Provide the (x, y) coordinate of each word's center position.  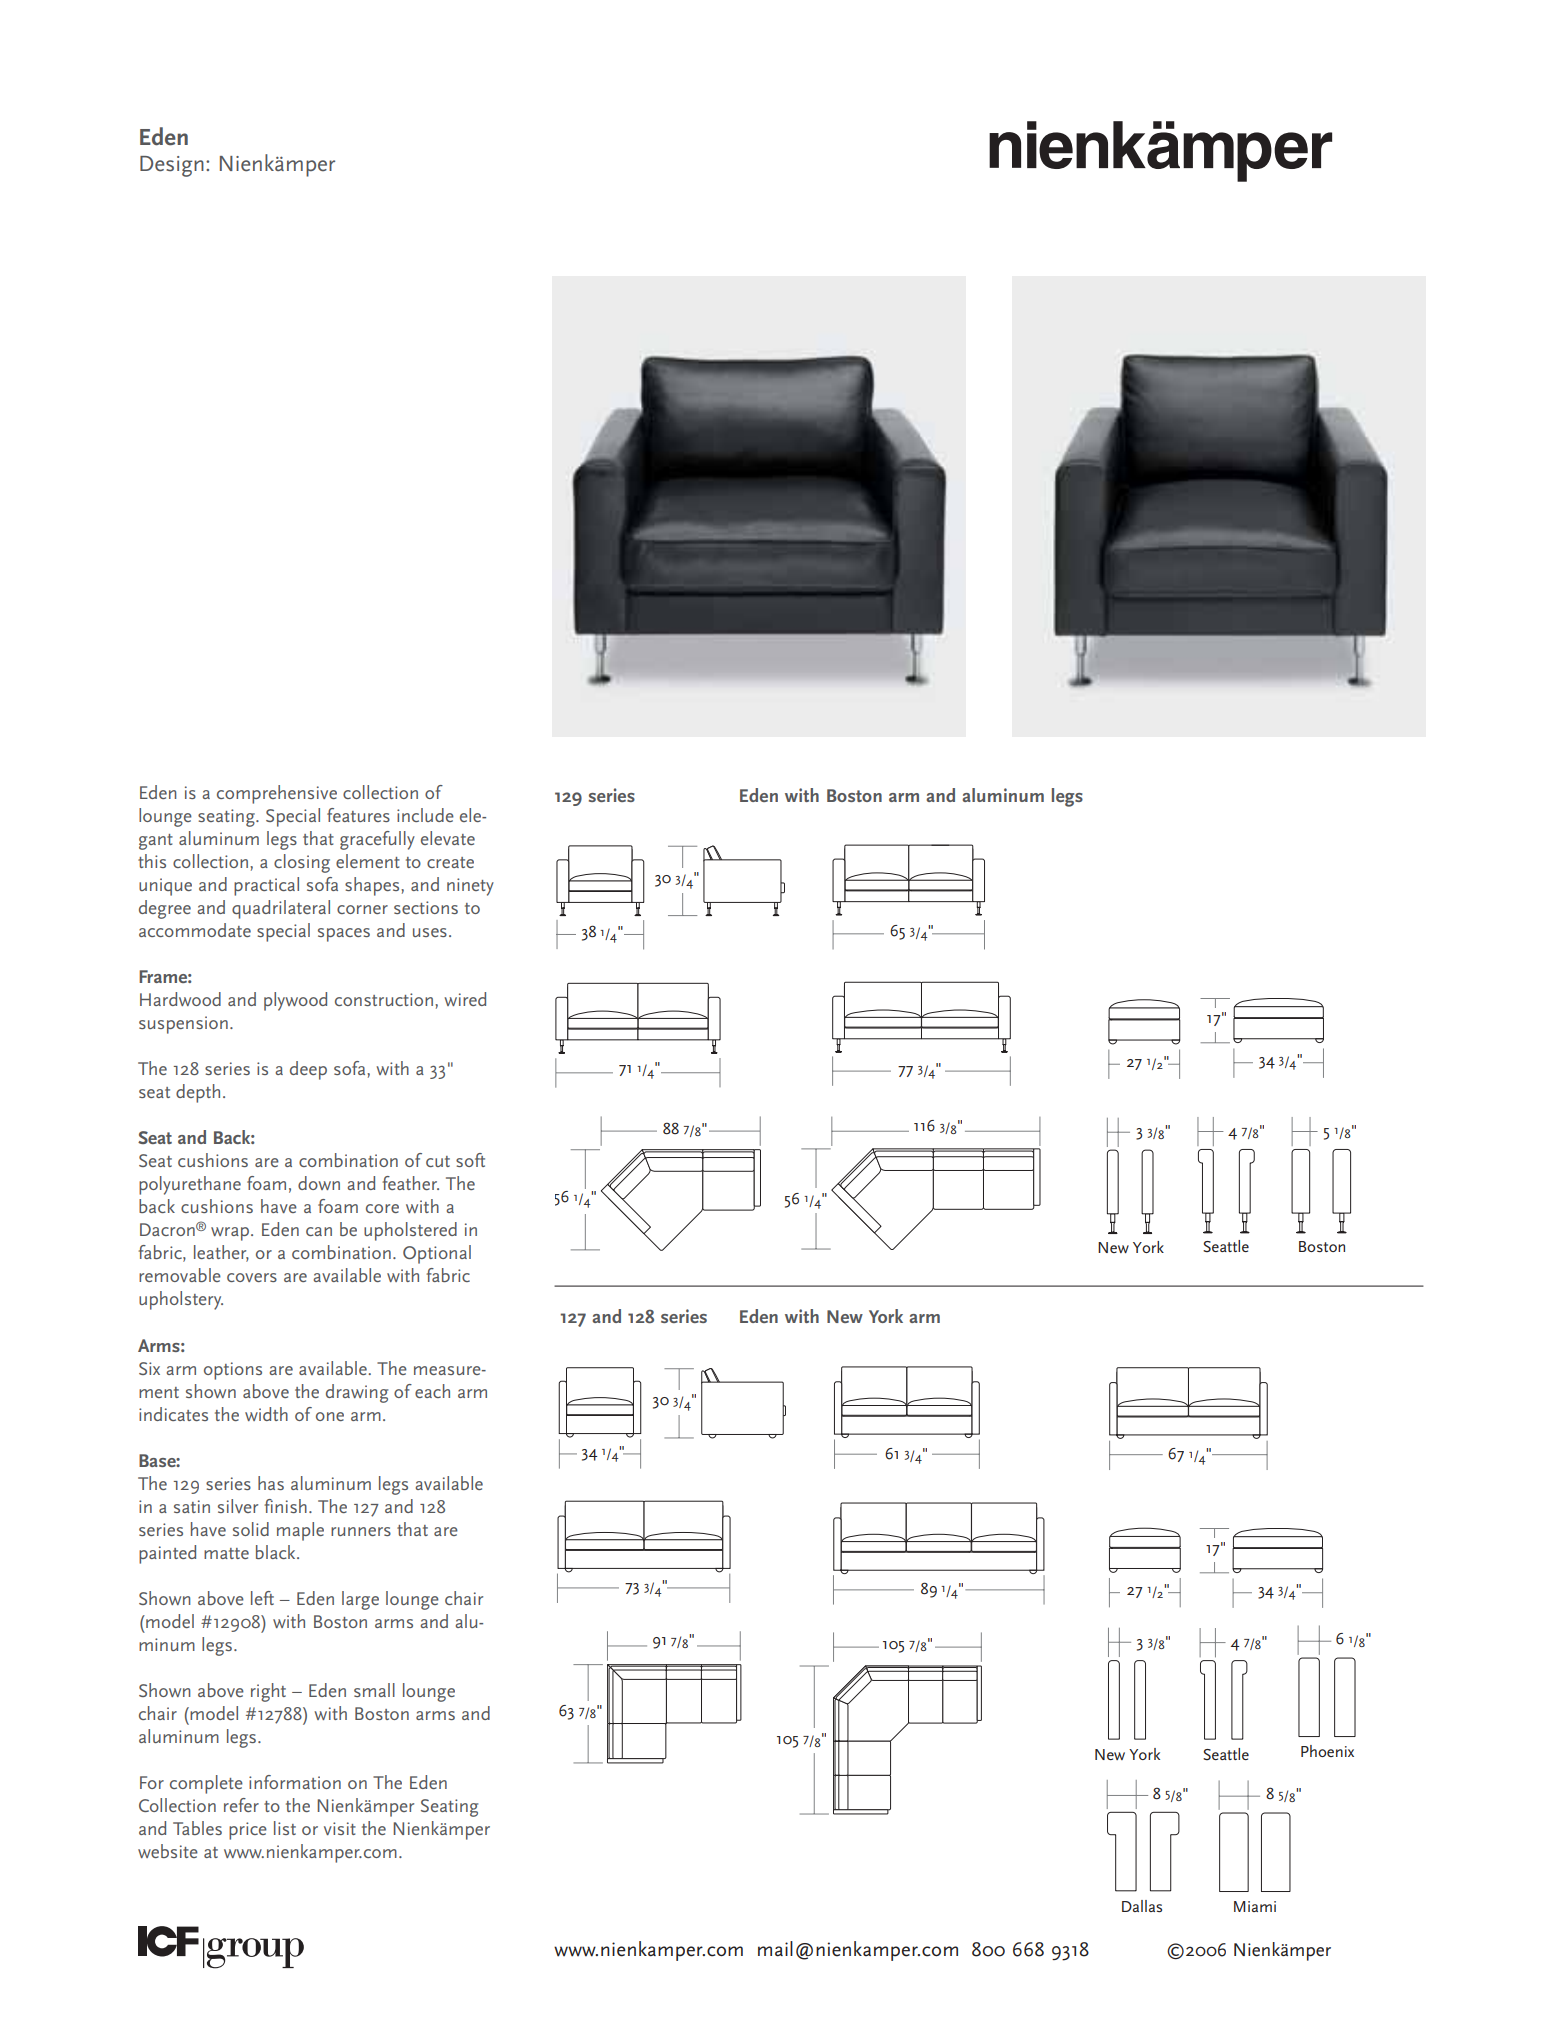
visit (340, 1828)
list (285, 1828)
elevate (448, 838)
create (450, 862)
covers (252, 1277)
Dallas (1142, 1906)
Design (172, 166)
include (425, 815)
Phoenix (1327, 1751)
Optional (437, 1254)
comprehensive (277, 794)
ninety (470, 887)
